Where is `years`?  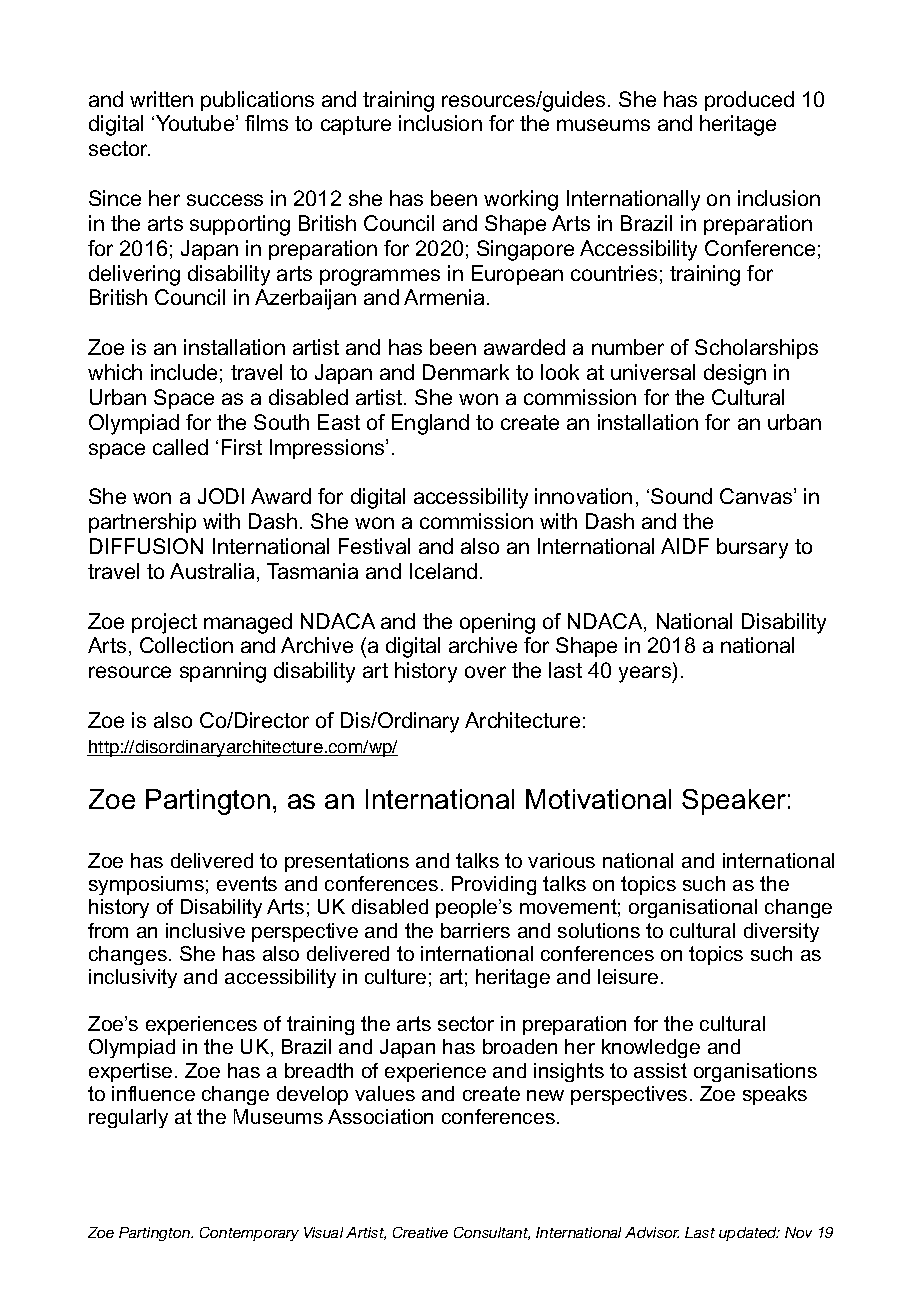
years is located at coordinates (646, 674).
